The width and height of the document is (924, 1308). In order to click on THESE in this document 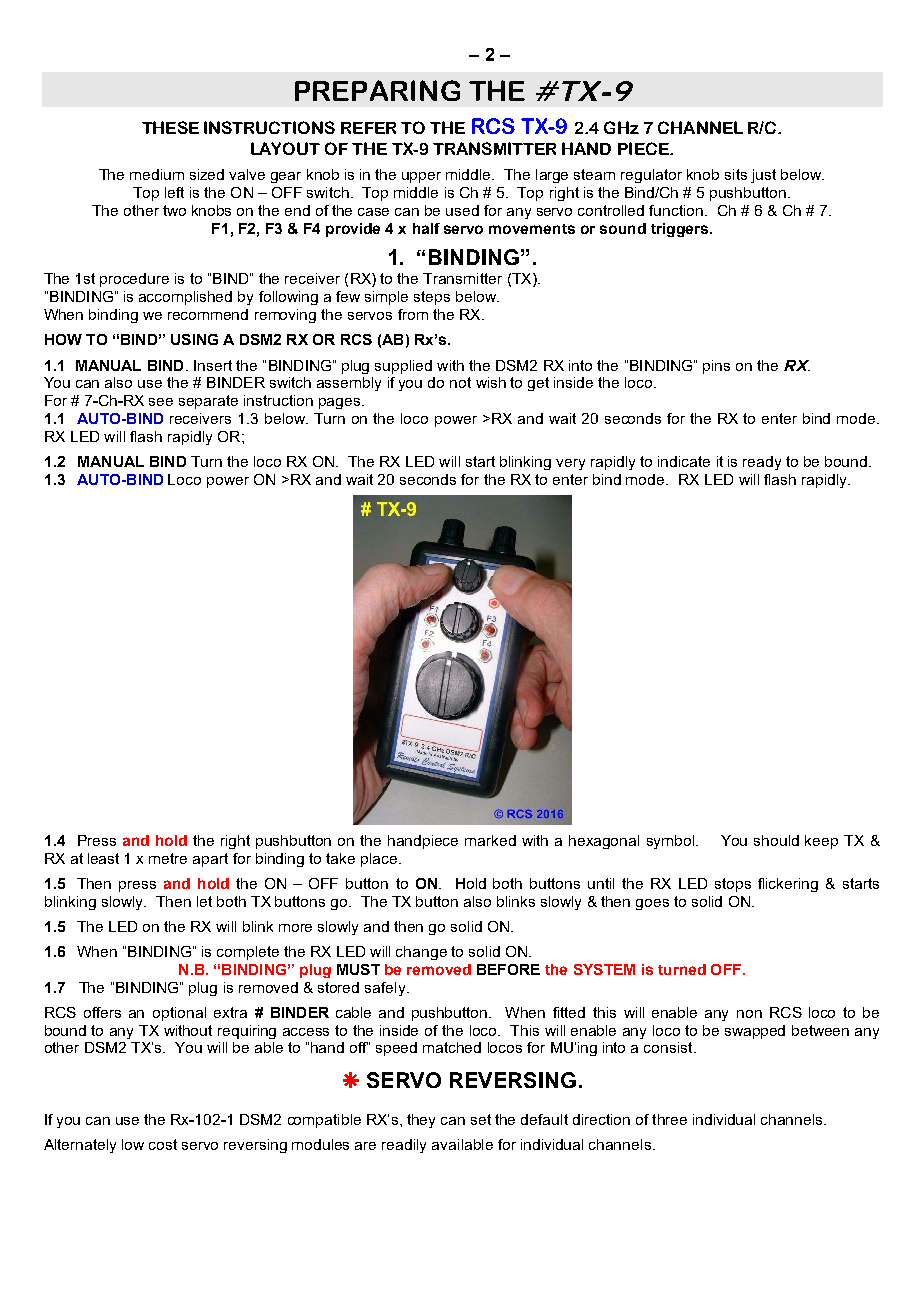, I will do `click(170, 127)`.
